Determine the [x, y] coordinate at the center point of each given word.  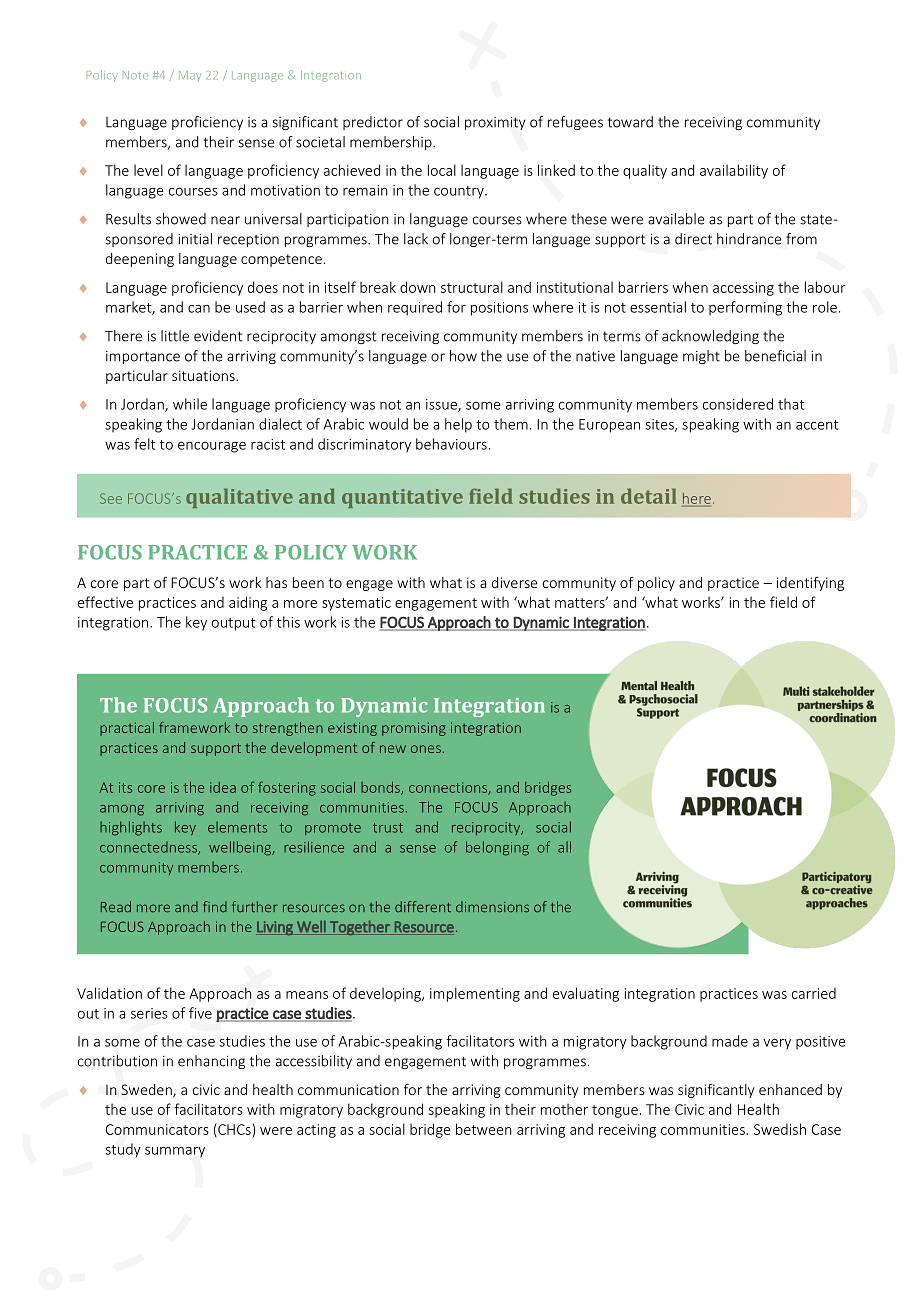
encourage [212, 447]
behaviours [451, 444]
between [484, 1129]
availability [734, 171]
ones [427, 749]
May [190, 76]
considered [738, 404]
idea [223, 787]
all [564, 847]
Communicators [157, 1129]
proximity [495, 123]
